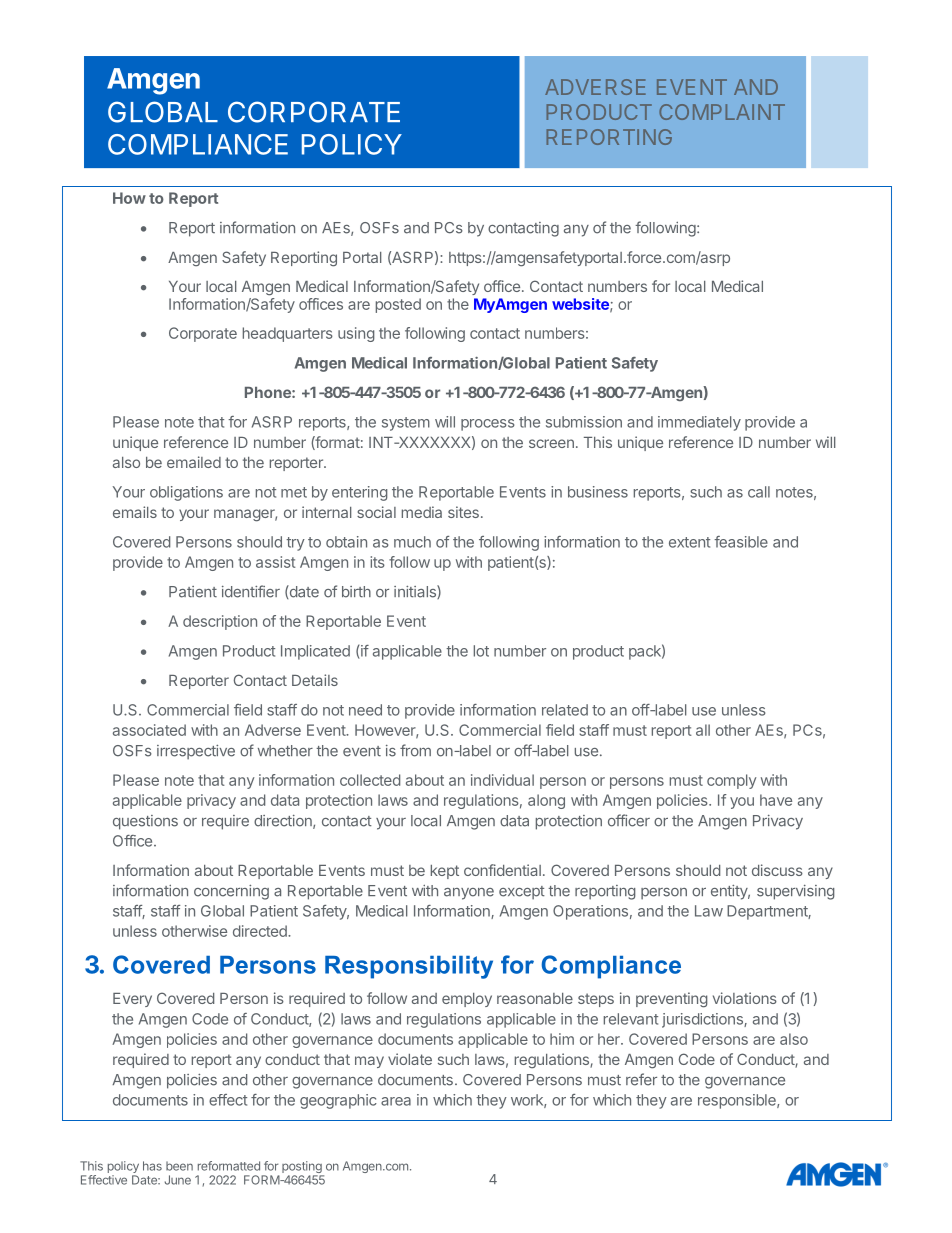  I want to click on COMPLAINT, so click(722, 112).
